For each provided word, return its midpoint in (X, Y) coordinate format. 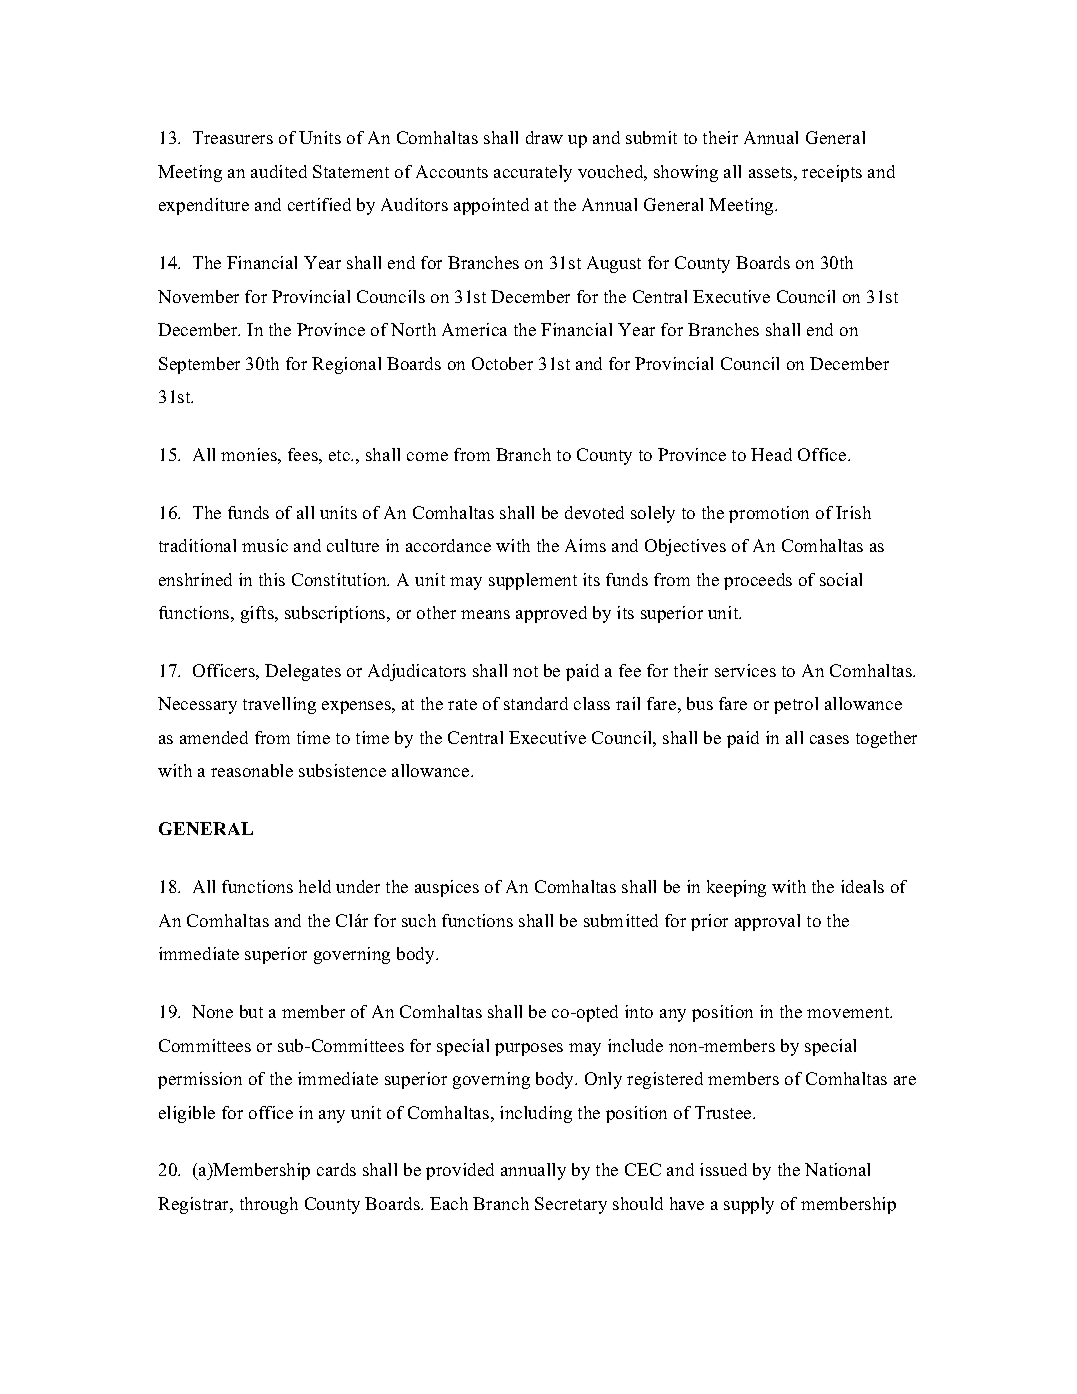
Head (771, 454)
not (525, 671)
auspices (447, 888)
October (502, 363)
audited (279, 171)
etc (341, 455)
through (269, 1205)
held (315, 886)
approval (767, 922)
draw (544, 137)
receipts (832, 173)
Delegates (303, 672)
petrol (796, 705)
